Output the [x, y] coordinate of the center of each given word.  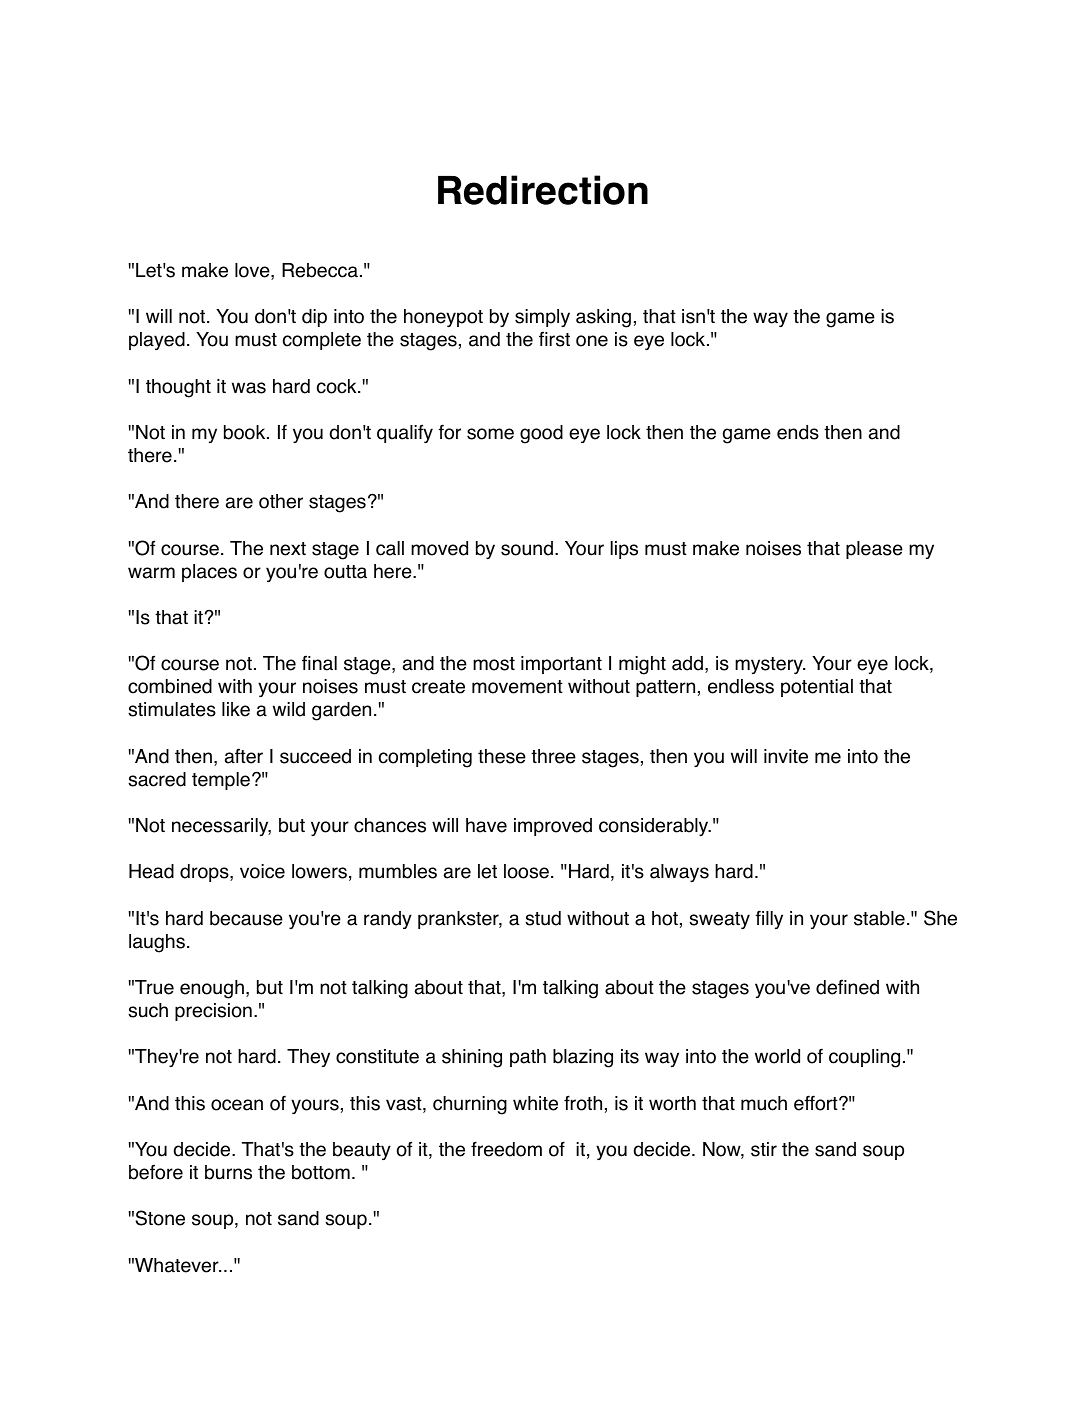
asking [603, 318]
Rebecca [320, 270]
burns [228, 1172]
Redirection [543, 190]
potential [817, 688]
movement [517, 687]
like [236, 709]
